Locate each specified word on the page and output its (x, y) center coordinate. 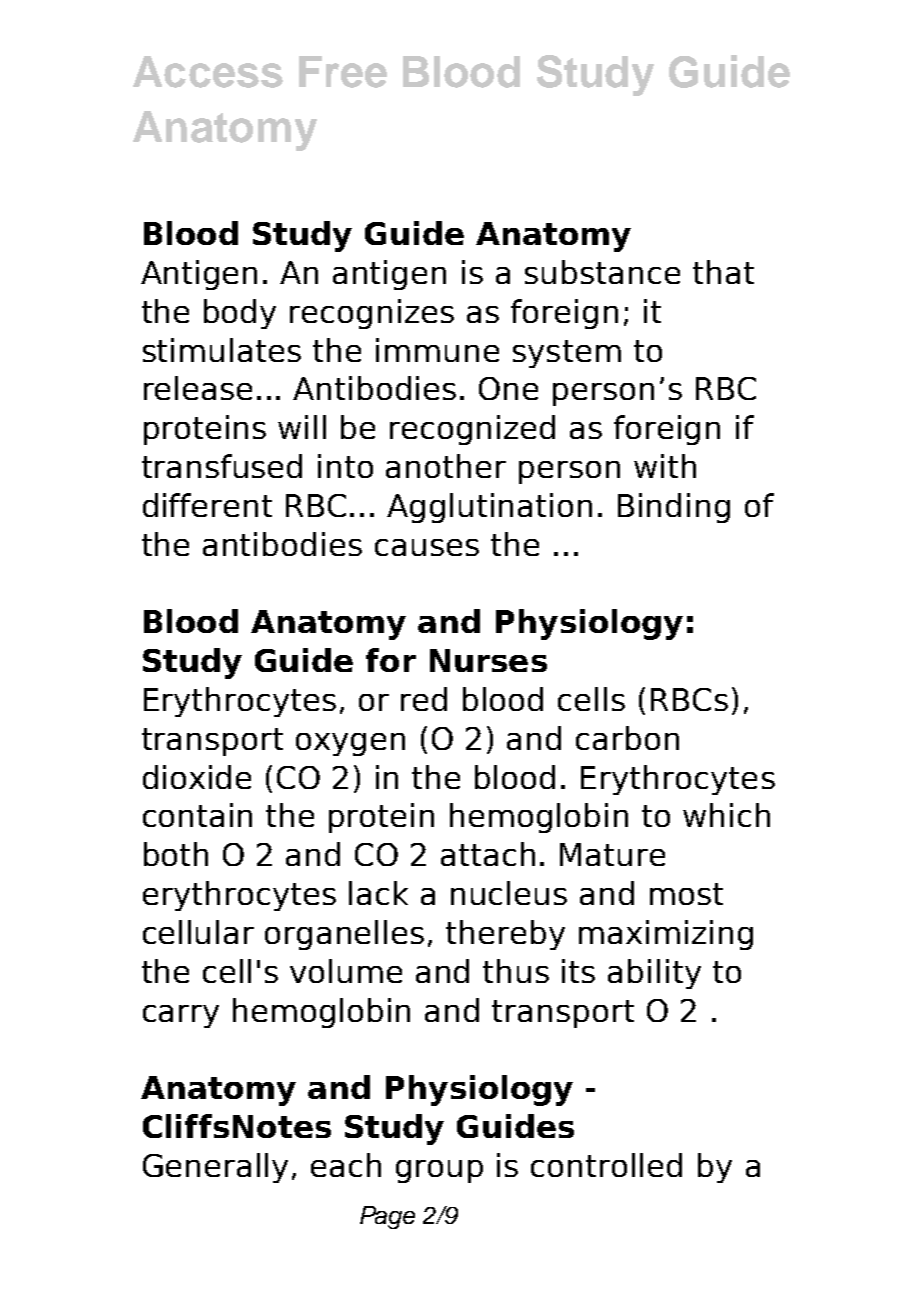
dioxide (197, 777)
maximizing (666, 935)
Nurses (488, 660)
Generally (215, 1168)
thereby (505, 935)
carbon (627, 738)
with (665, 466)
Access (208, 72)
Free (343, 72)
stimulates (222, 350)
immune (437, 350)
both (176, 854)
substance (602, 272)
